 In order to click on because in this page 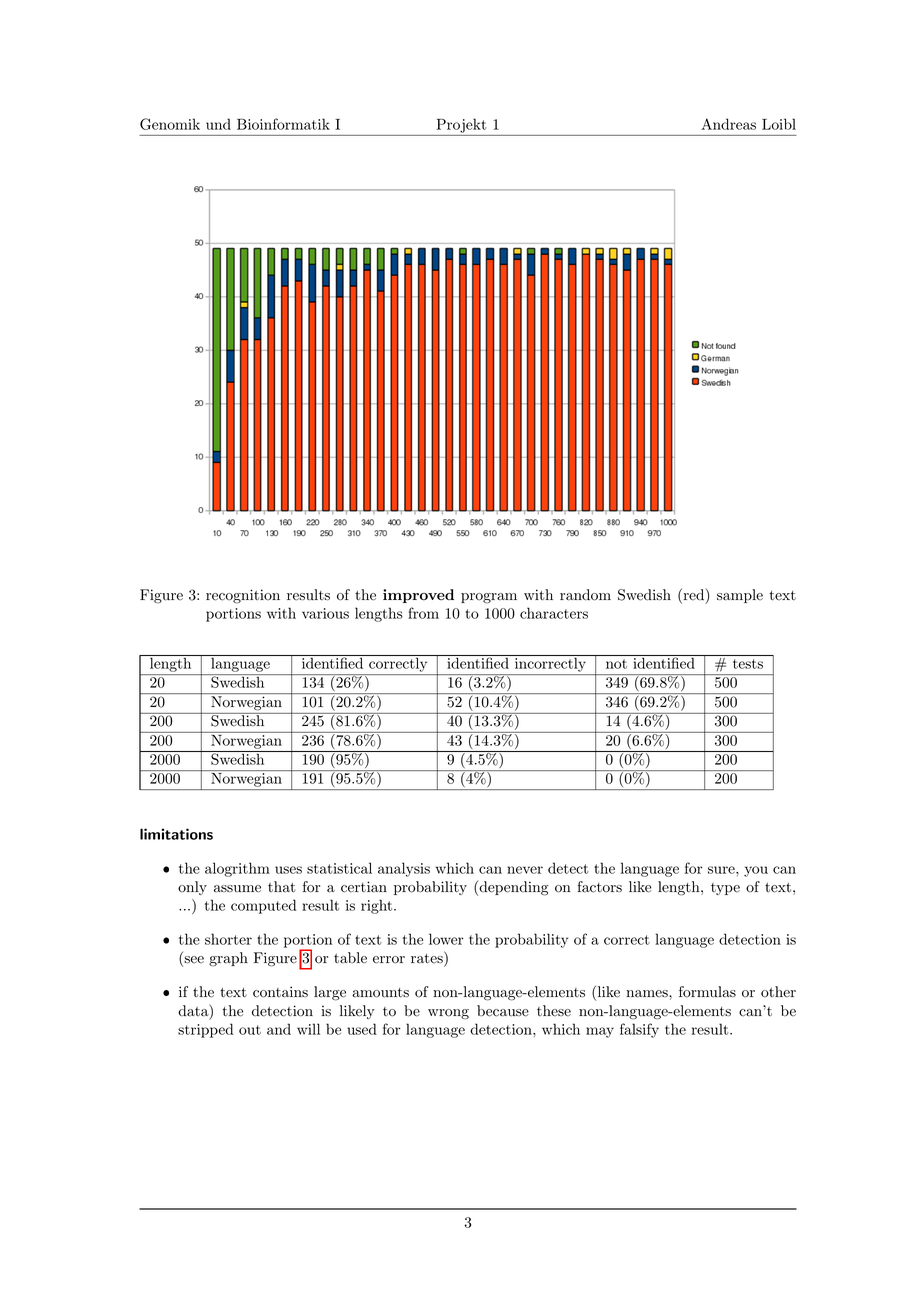, I will do `click(503, 1011)`.
